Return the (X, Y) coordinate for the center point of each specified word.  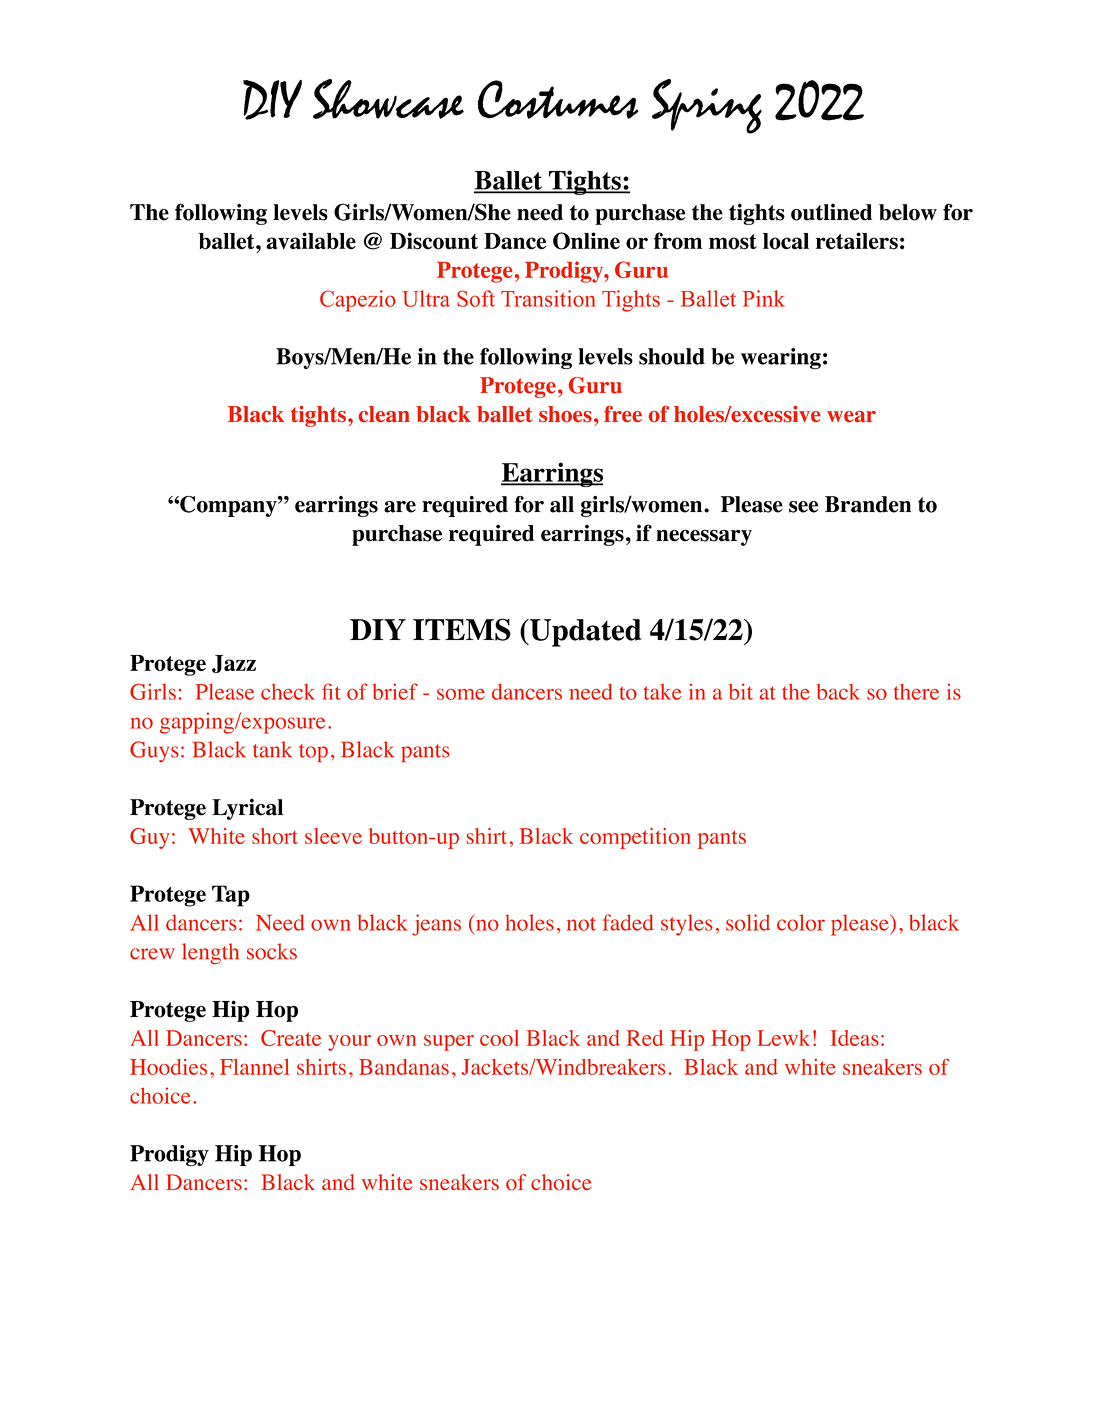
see (803, 507)
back (838, 692)
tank (272, 749)
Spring (707, 106)
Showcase (388, 99)
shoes (565, 414)
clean (384, 414)
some (461, 694)
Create (291, 1038)
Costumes (558, 99)
